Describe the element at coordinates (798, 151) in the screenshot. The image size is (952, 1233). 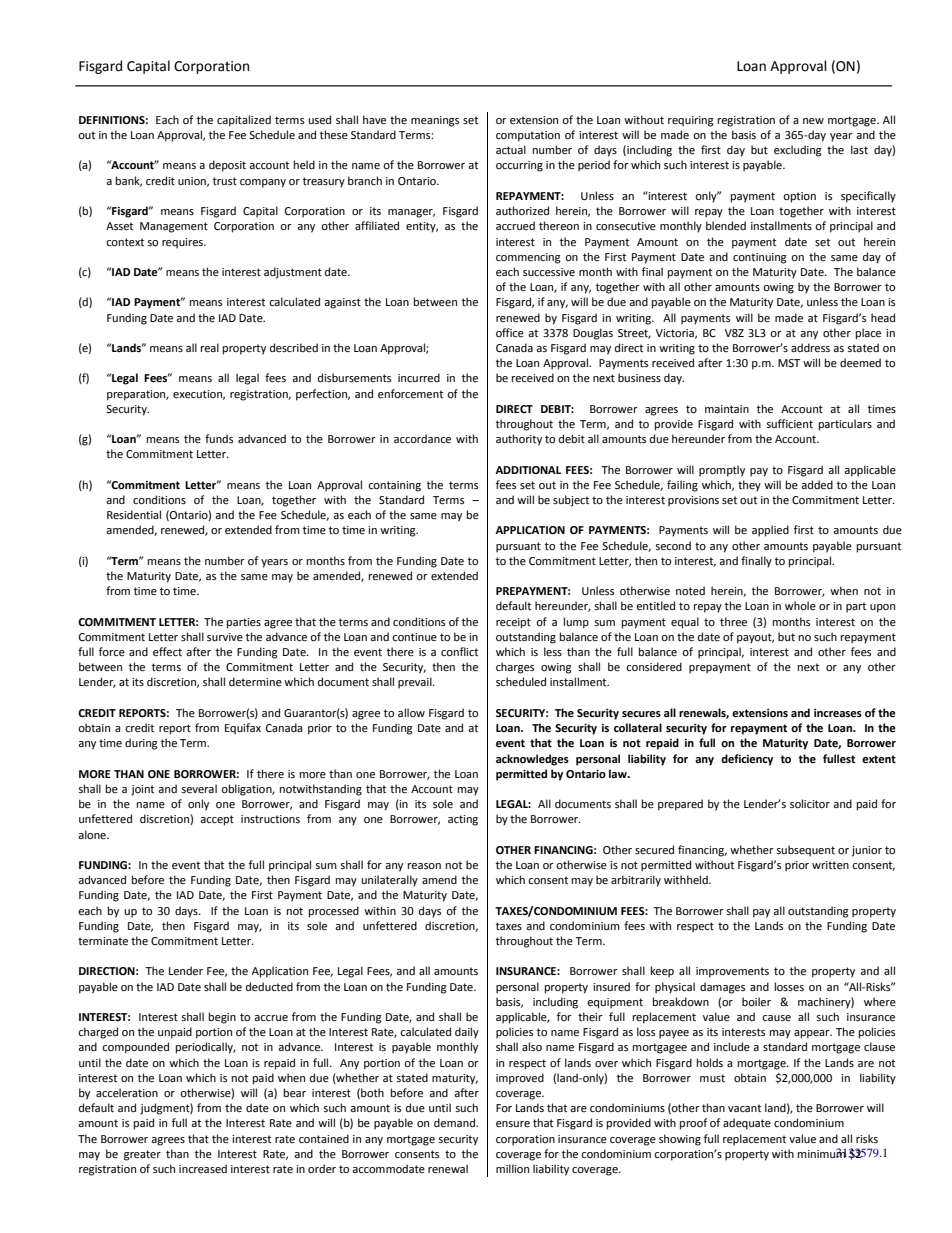
I see `excluding` at that location.
